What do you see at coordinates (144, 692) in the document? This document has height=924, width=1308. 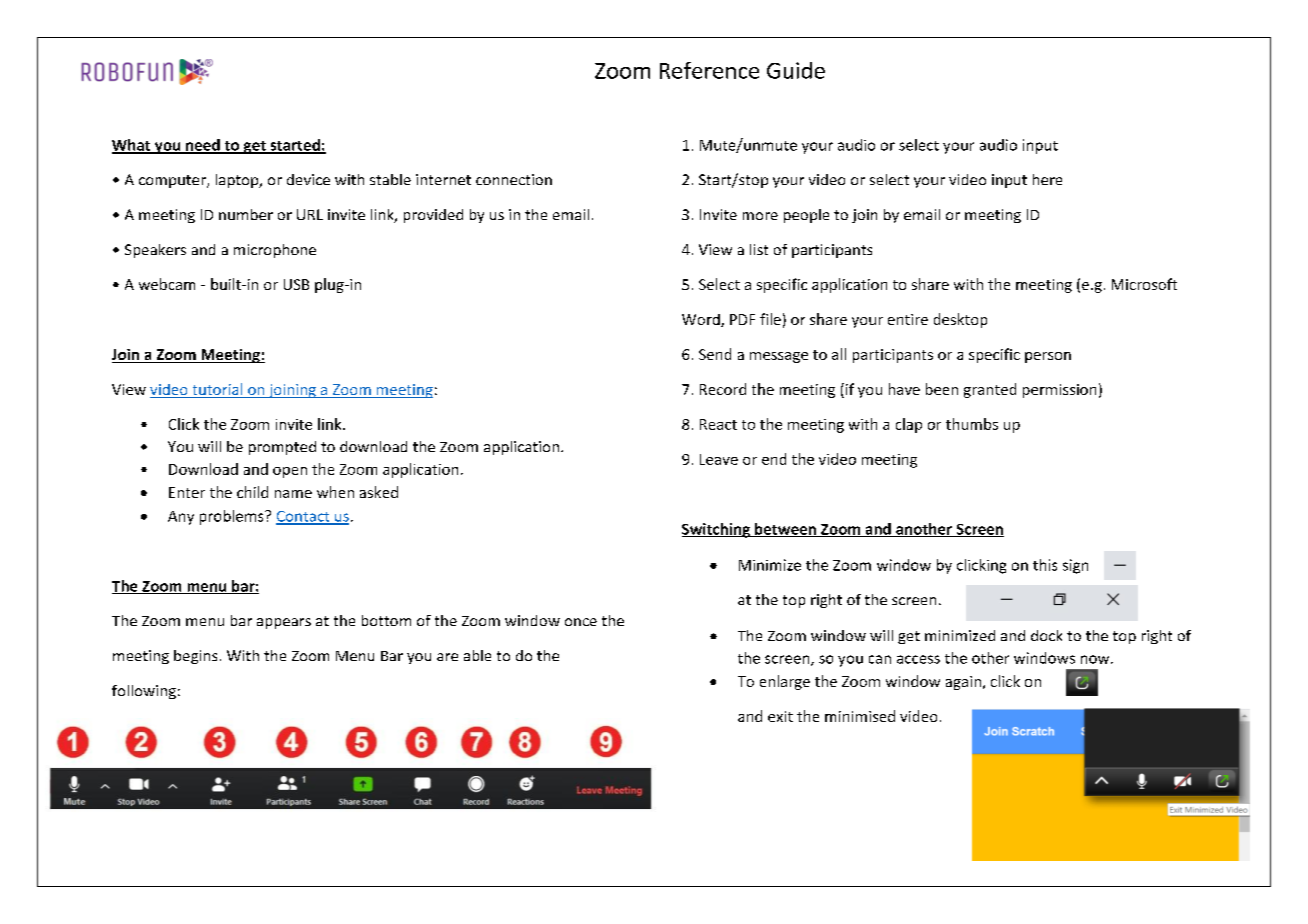 I see `following` at bounding box center [144, 692].
